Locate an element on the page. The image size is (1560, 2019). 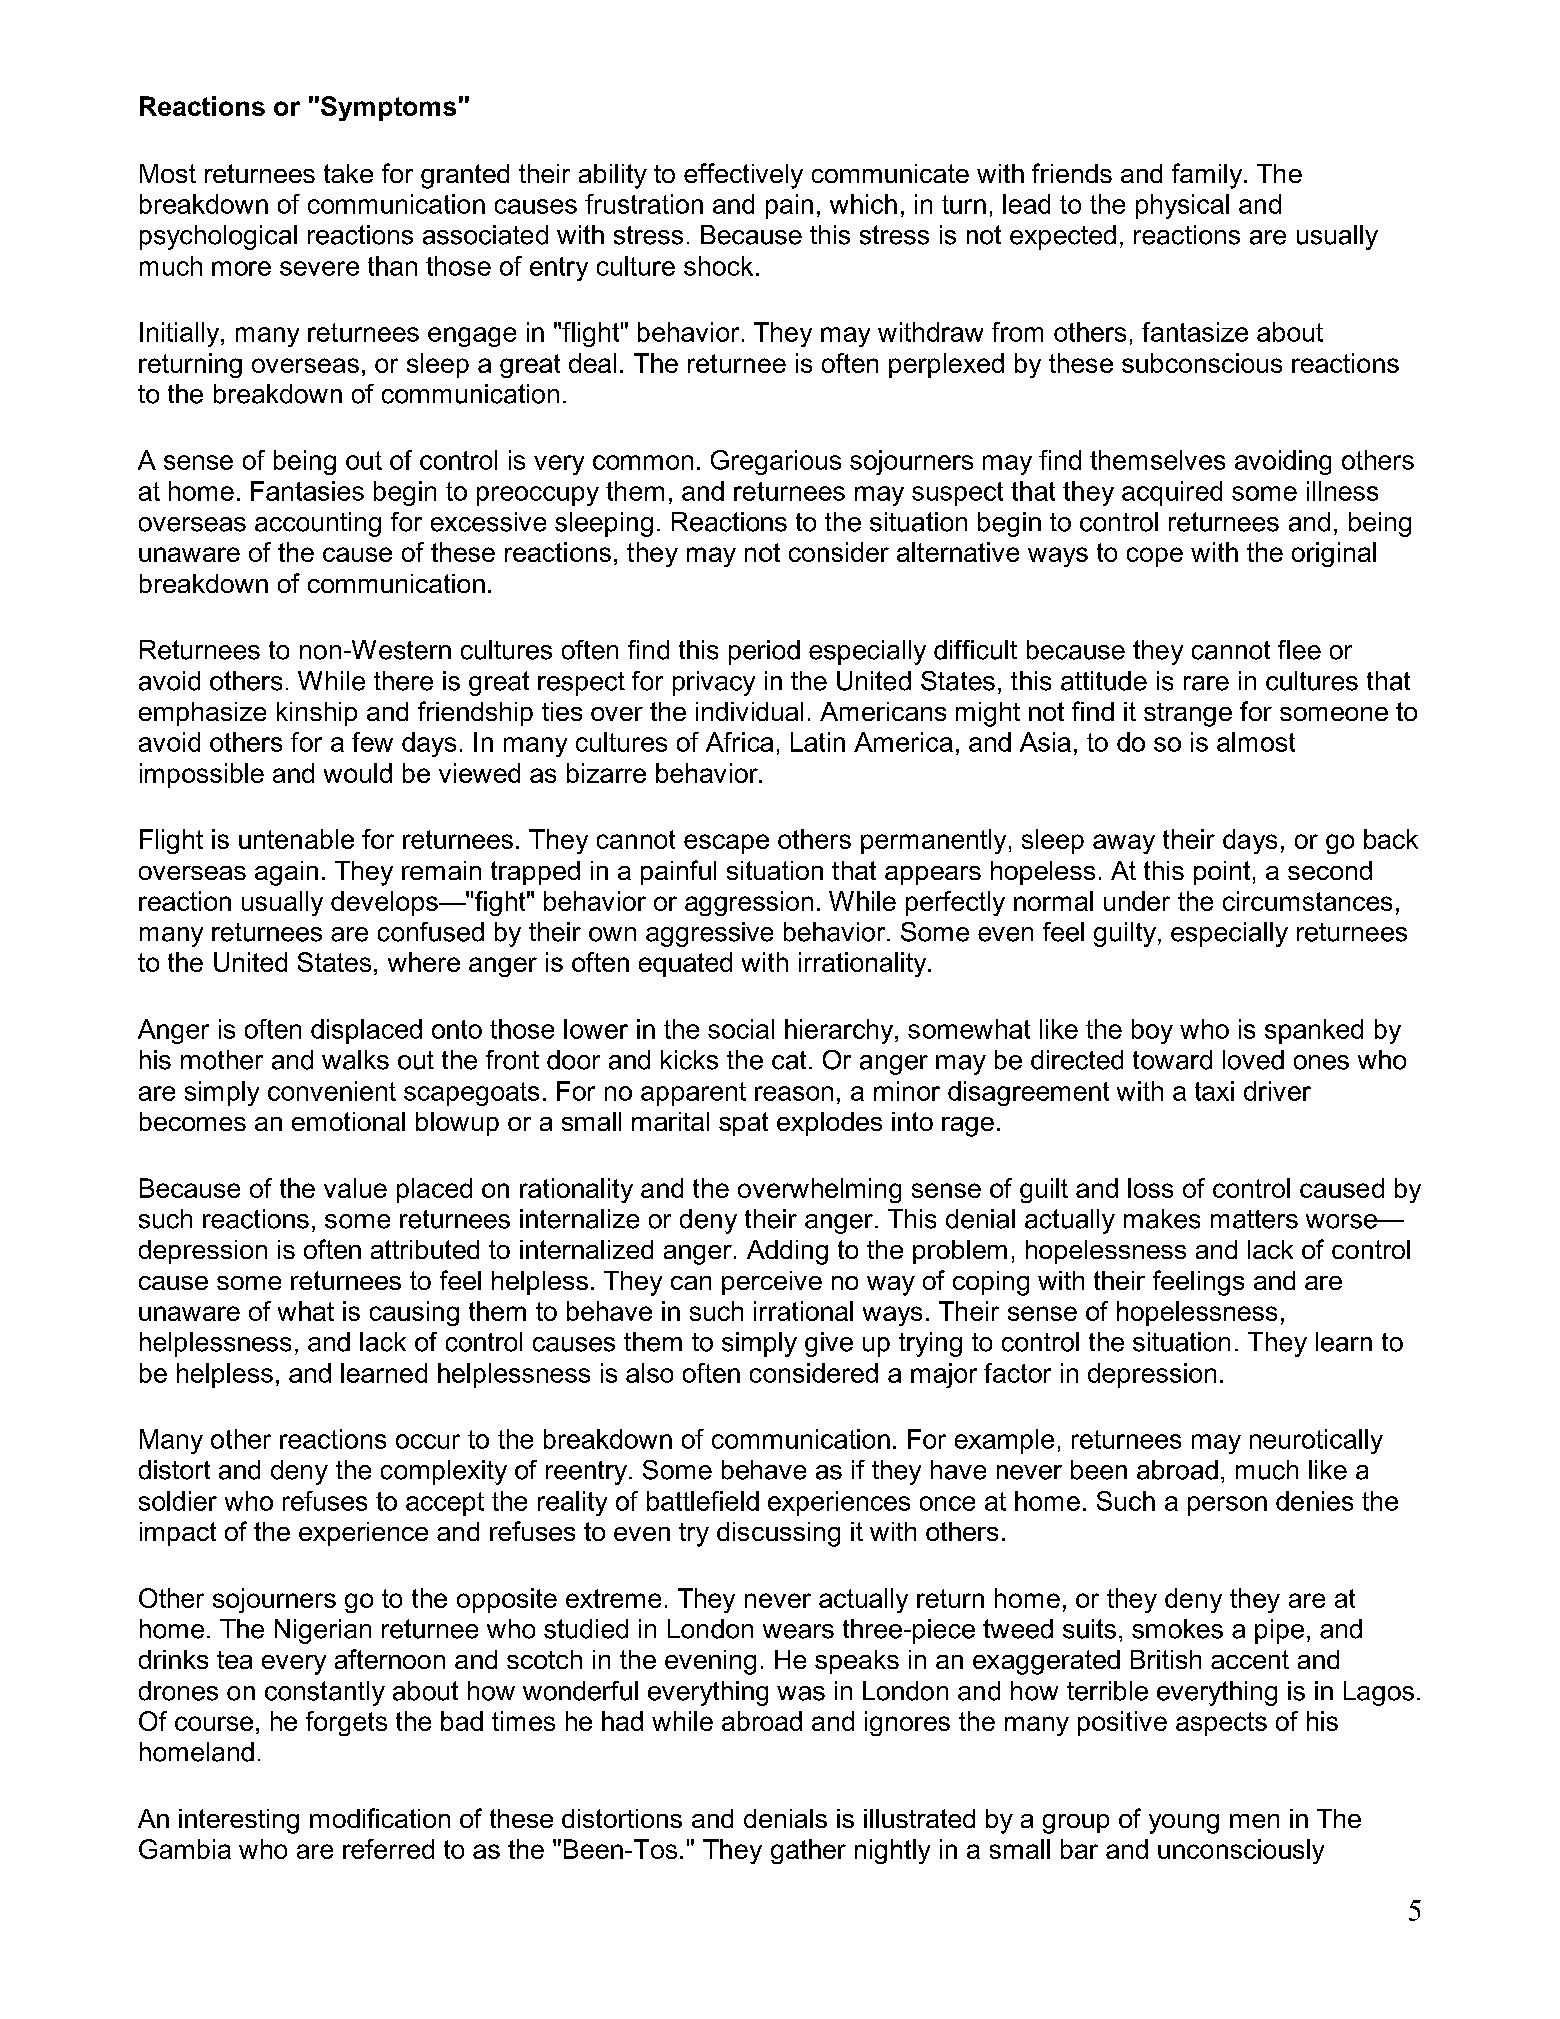
modification is located at coordinates (380, 1818).
